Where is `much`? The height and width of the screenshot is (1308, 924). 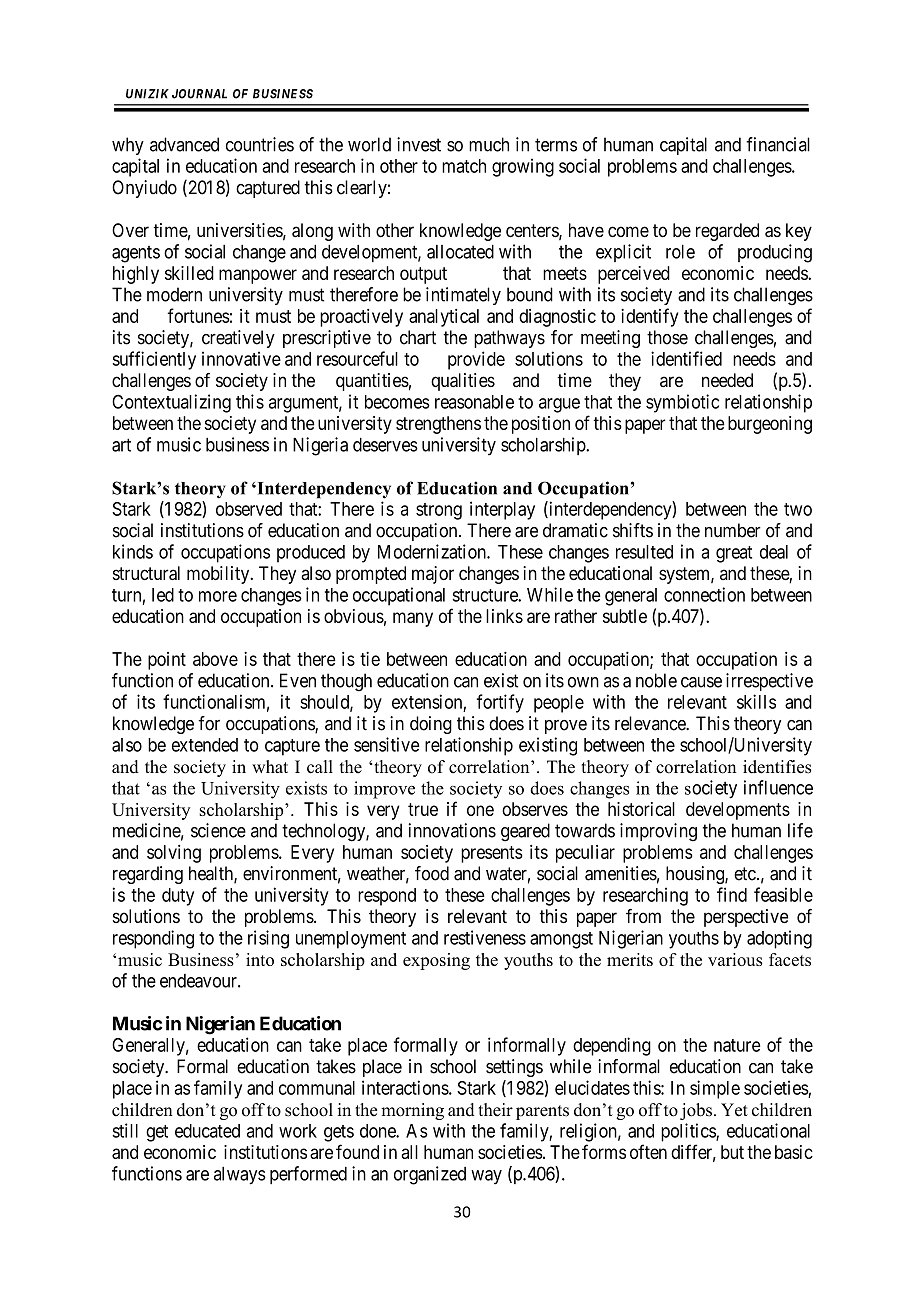 much is located at coordinates (489, 144).
